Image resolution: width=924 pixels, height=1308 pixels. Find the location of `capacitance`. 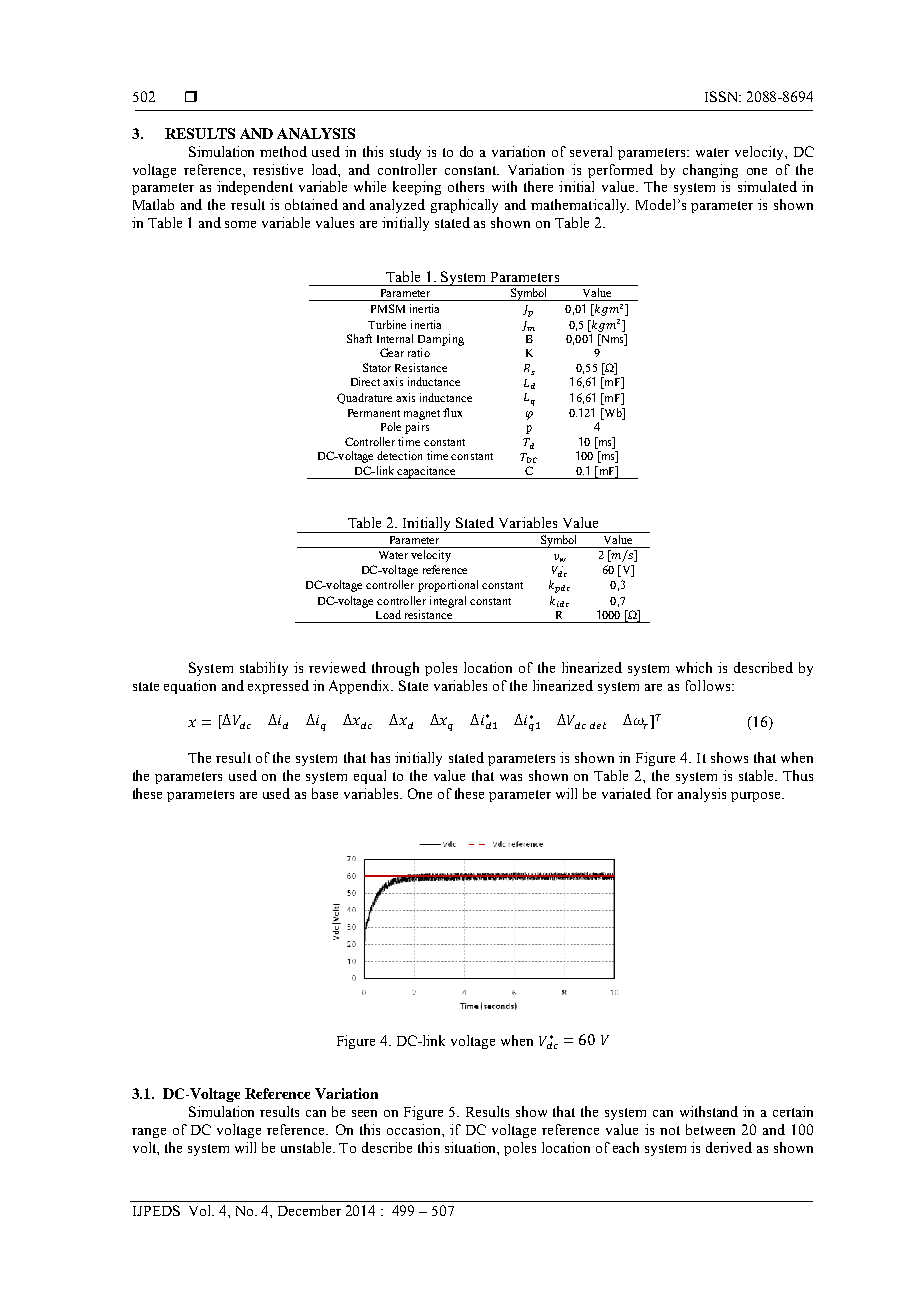

capacitance is located at coordinates (427, 472).
